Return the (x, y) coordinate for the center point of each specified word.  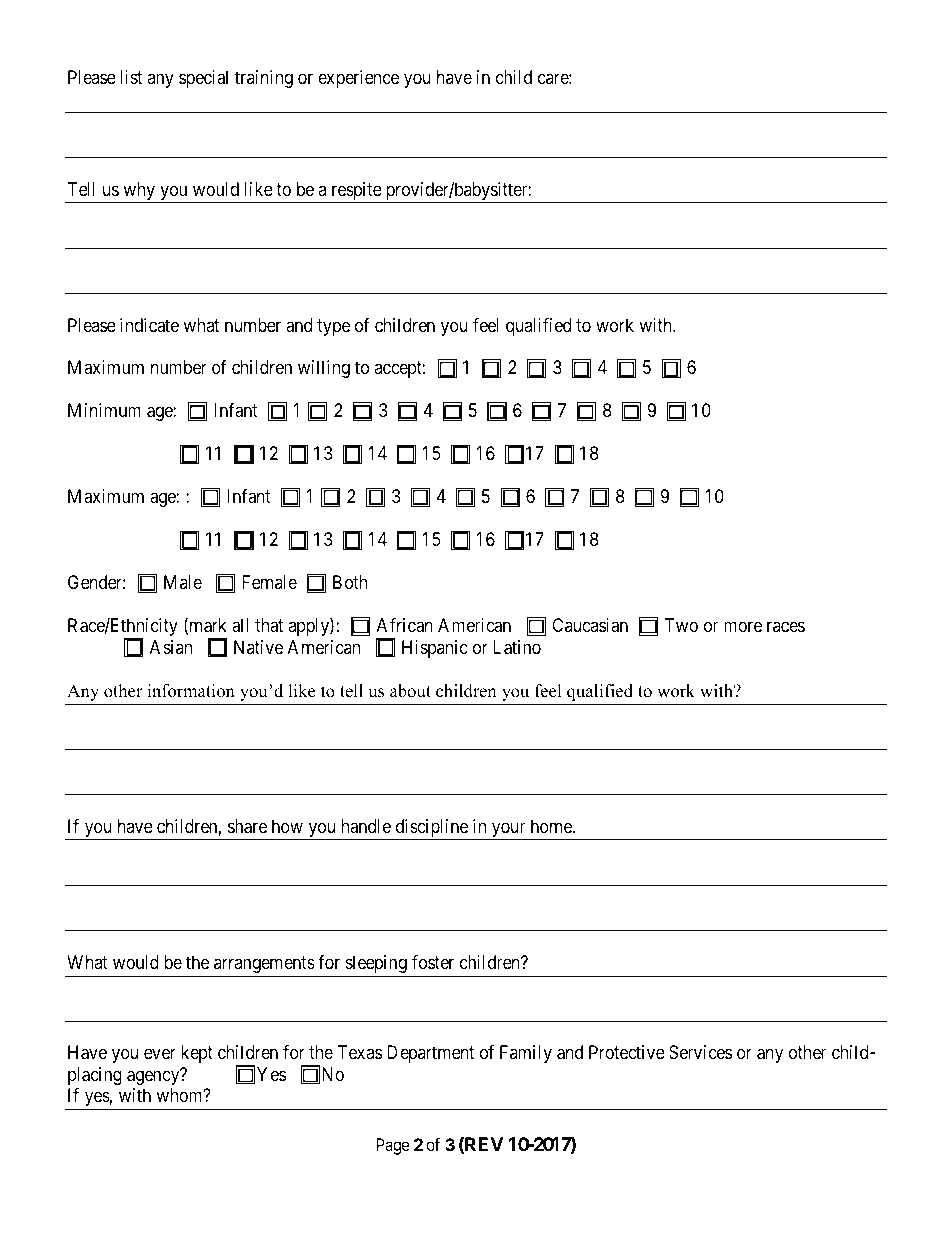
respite (356, 192)
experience (358, 79)
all (240, 625)
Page (393, 1146)
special (203, 79)
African (405, 625)
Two (681, 625)
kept (197, 1054)
